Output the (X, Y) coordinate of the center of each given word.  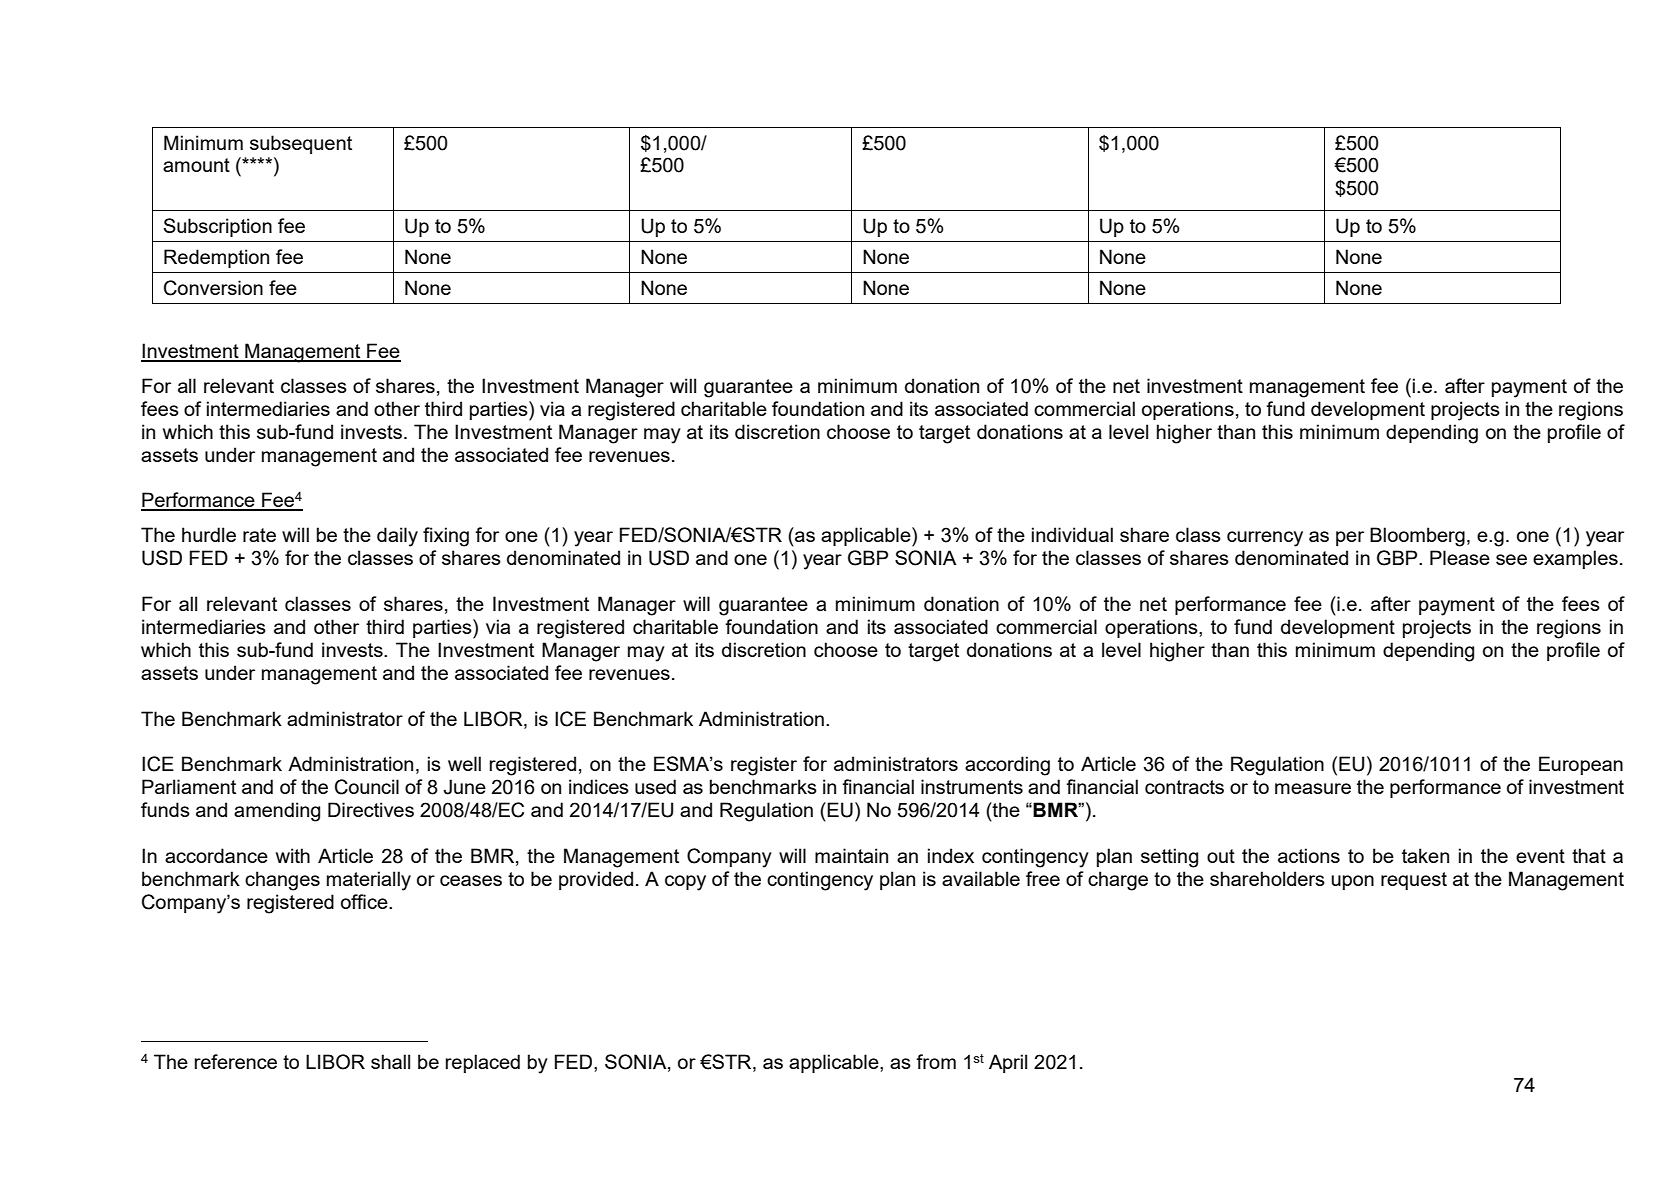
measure (1313, 788)
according (1007, 766)
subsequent (301, 144)
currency (1265, 539)
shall (390, 1061)
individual (1072, 534)
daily (397, 537)
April (1008, 1063)
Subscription (218, 227)
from (936, 1061)
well (464, 763)
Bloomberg (1417, 537)
